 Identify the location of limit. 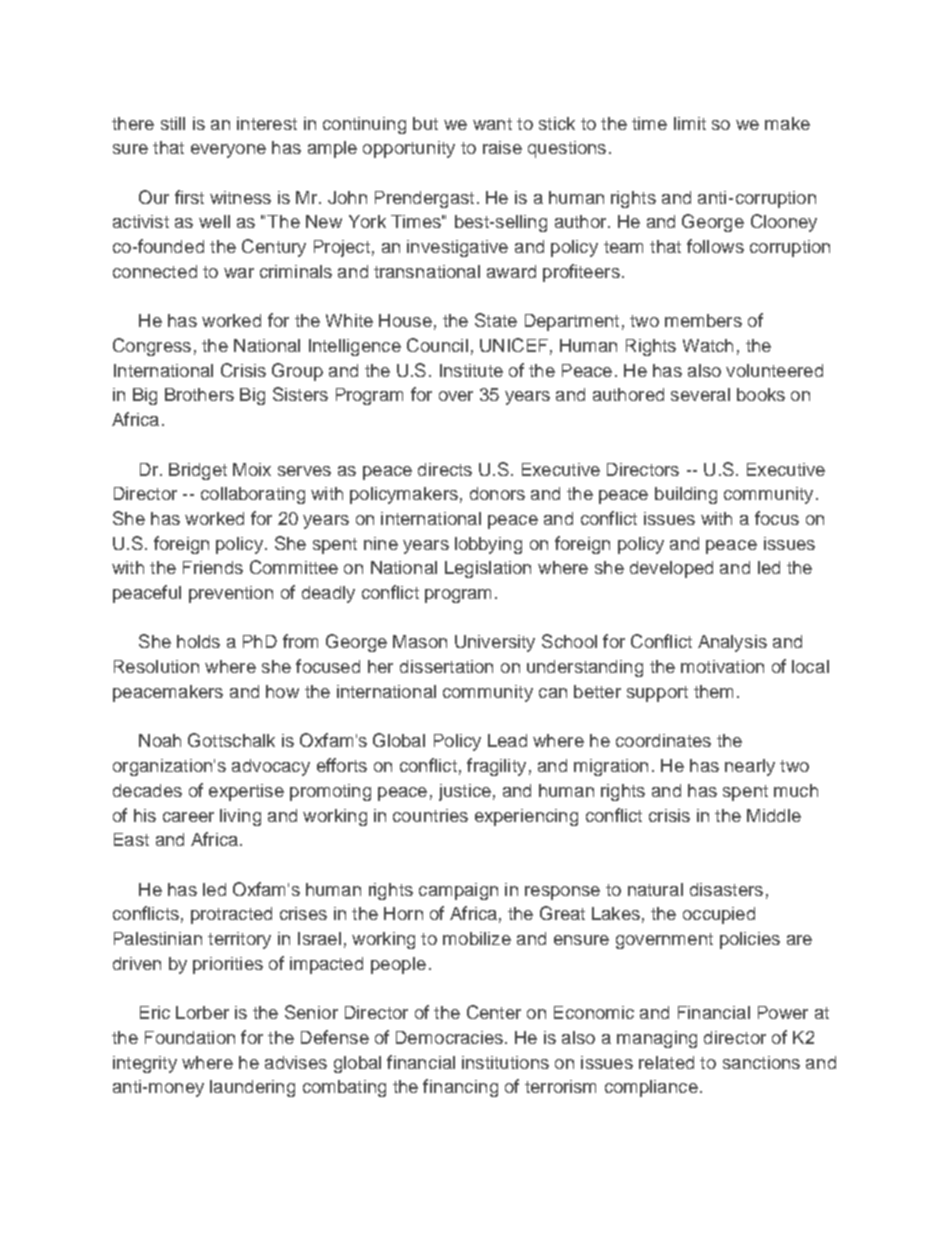
(690, 123).
